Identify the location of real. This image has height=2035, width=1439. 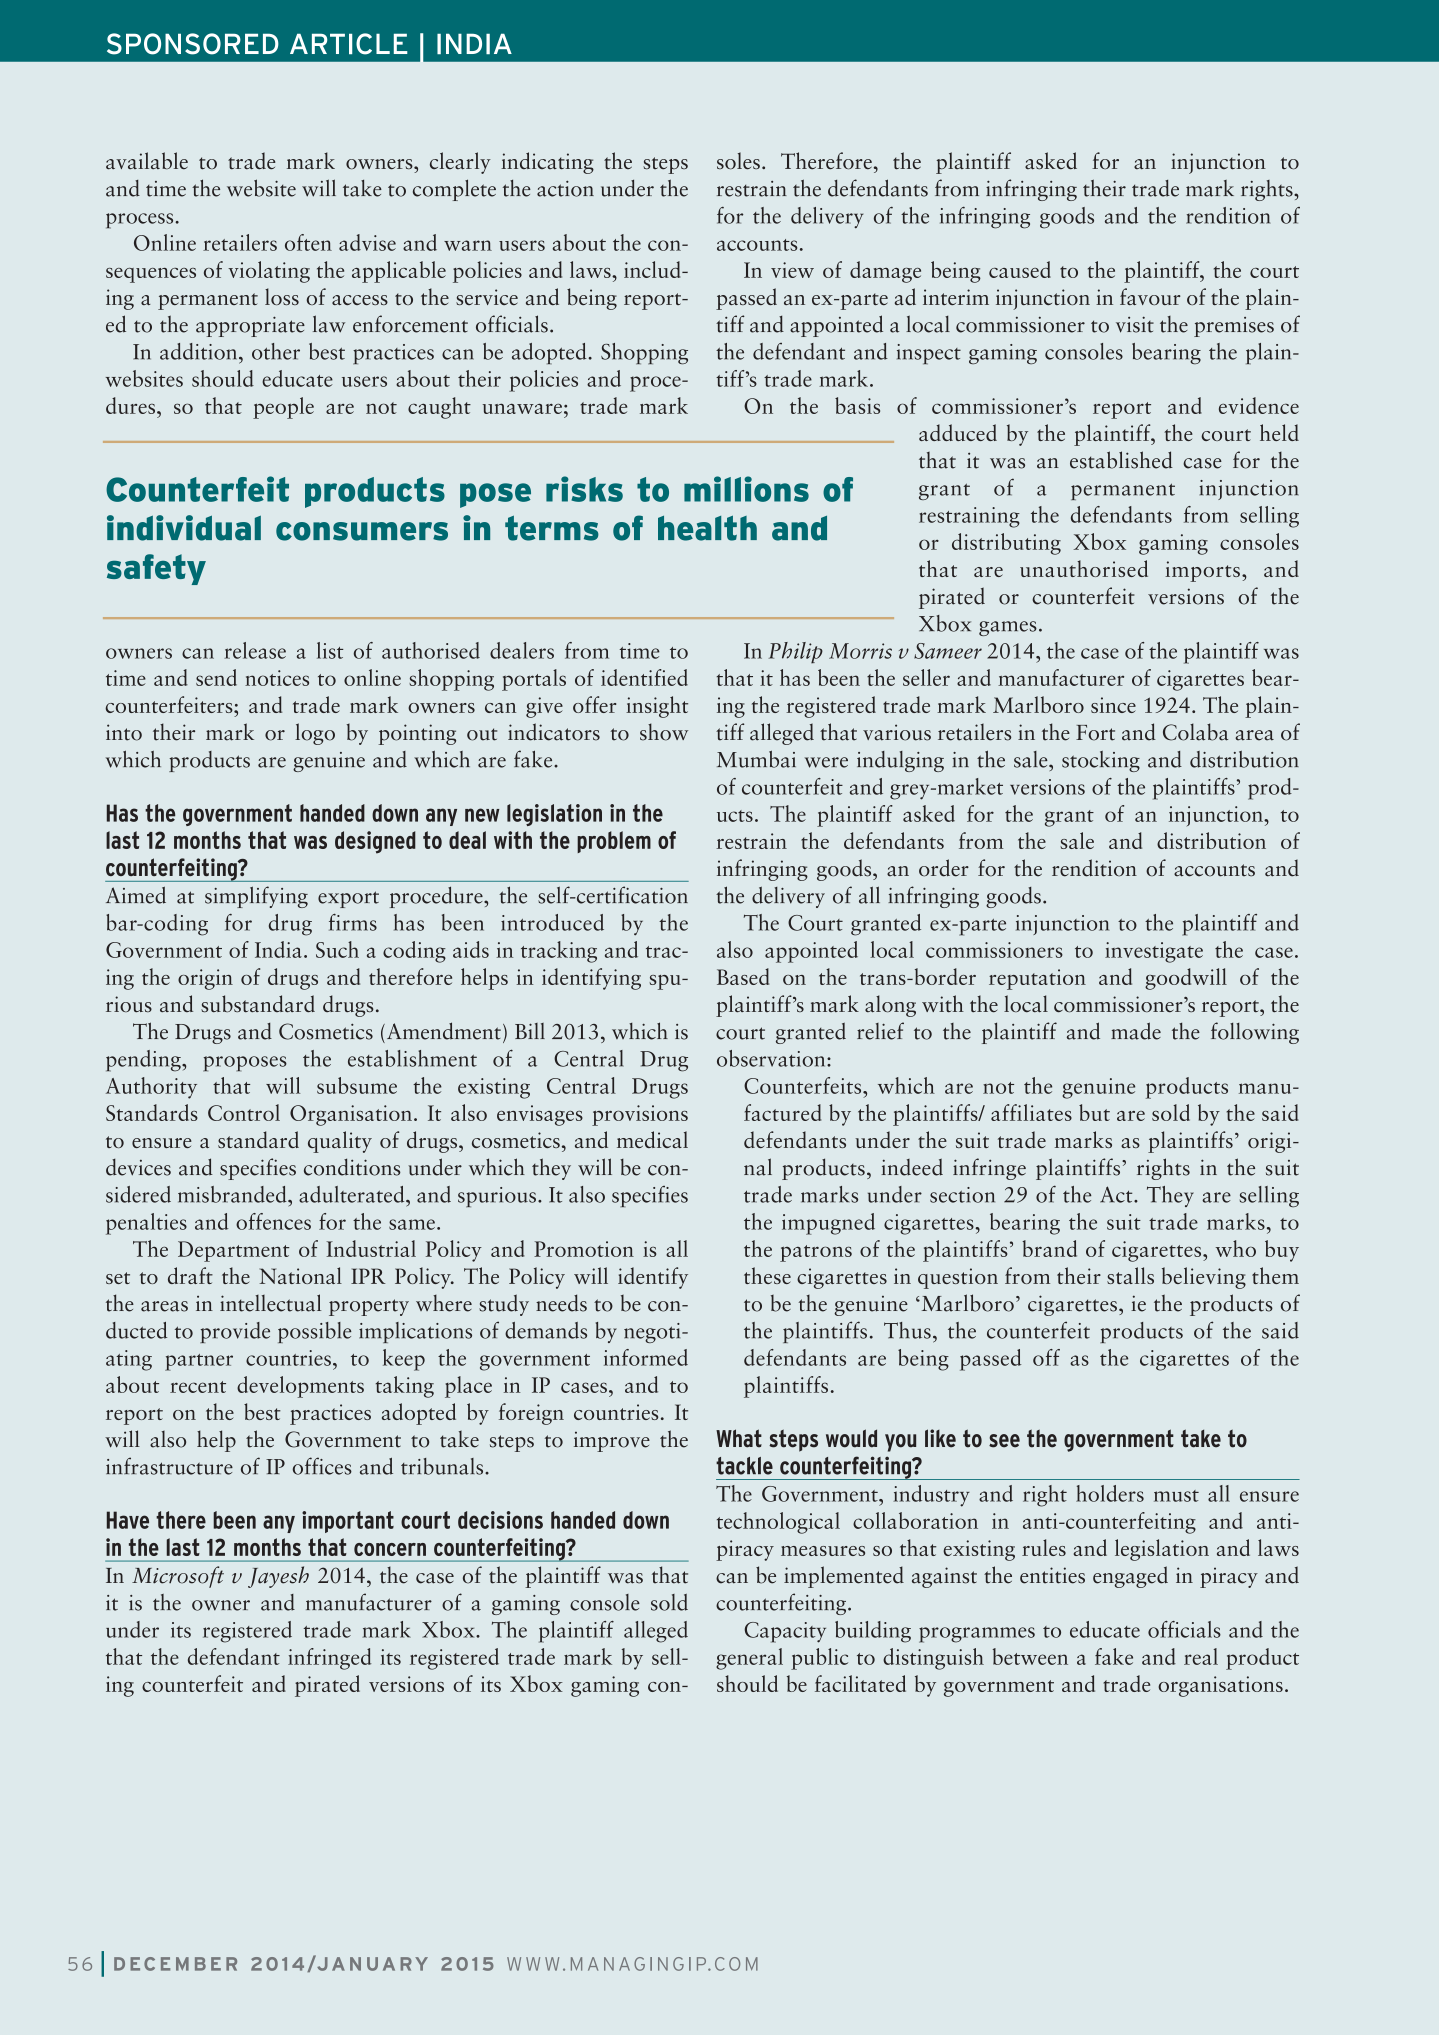
(1201, 1656).
